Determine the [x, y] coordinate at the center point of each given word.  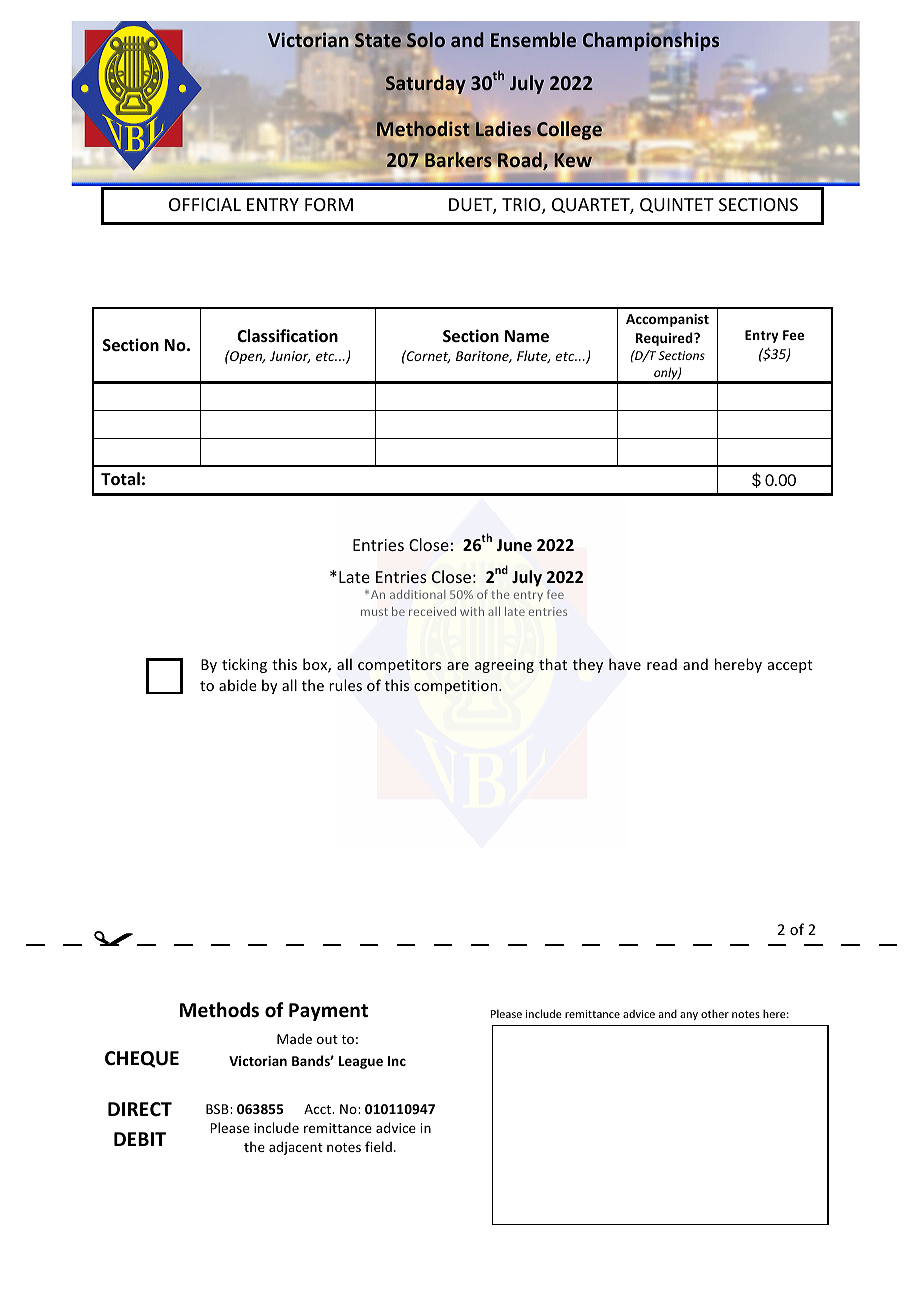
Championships [651, 43]
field [378, 1146]
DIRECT [140, 1109]
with [472, 611]
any [689, 1016]
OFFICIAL [205, 204]
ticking [244, 665]
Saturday [426, 84]
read [662, 664]
